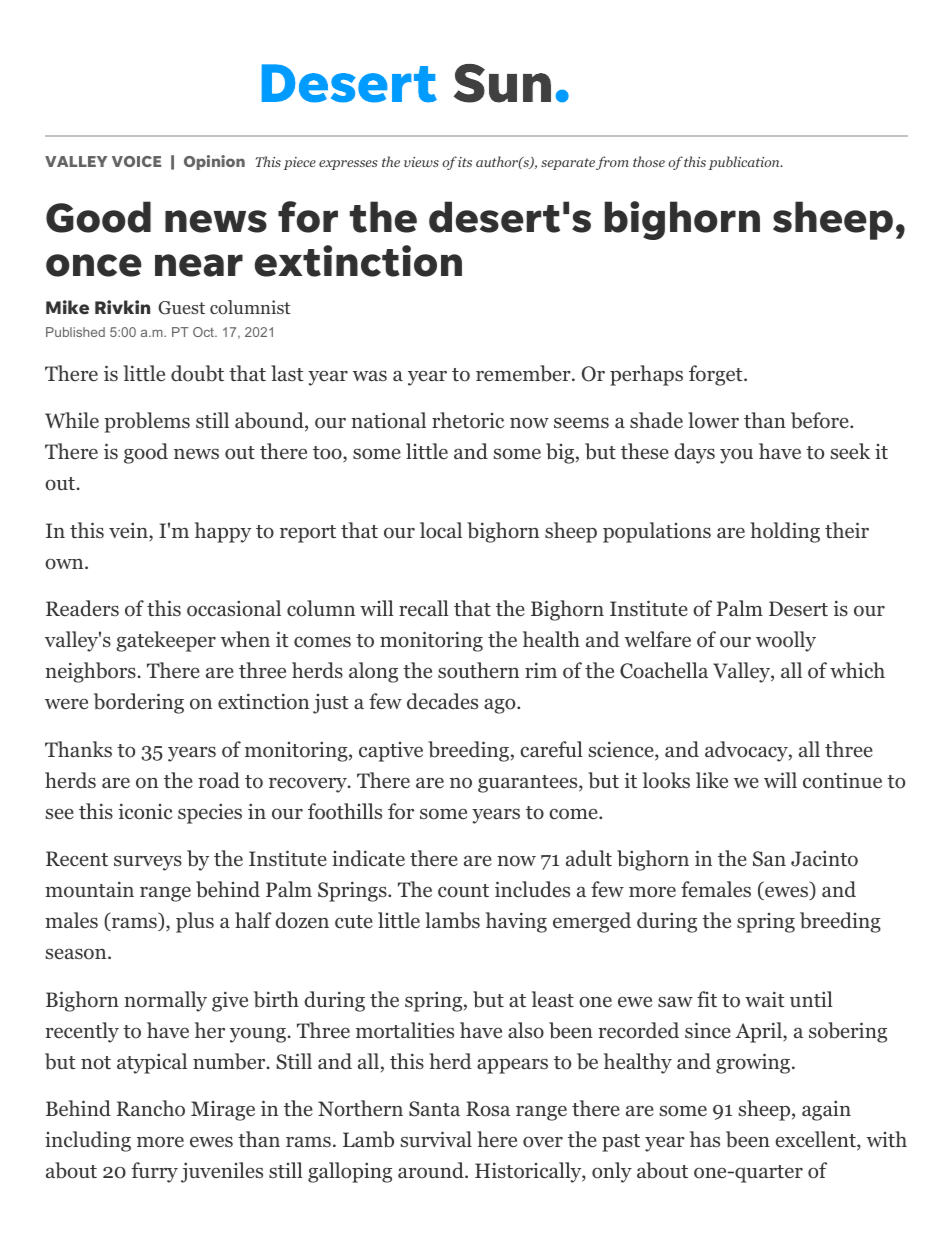  I want to click on local, so click(441, 530).
